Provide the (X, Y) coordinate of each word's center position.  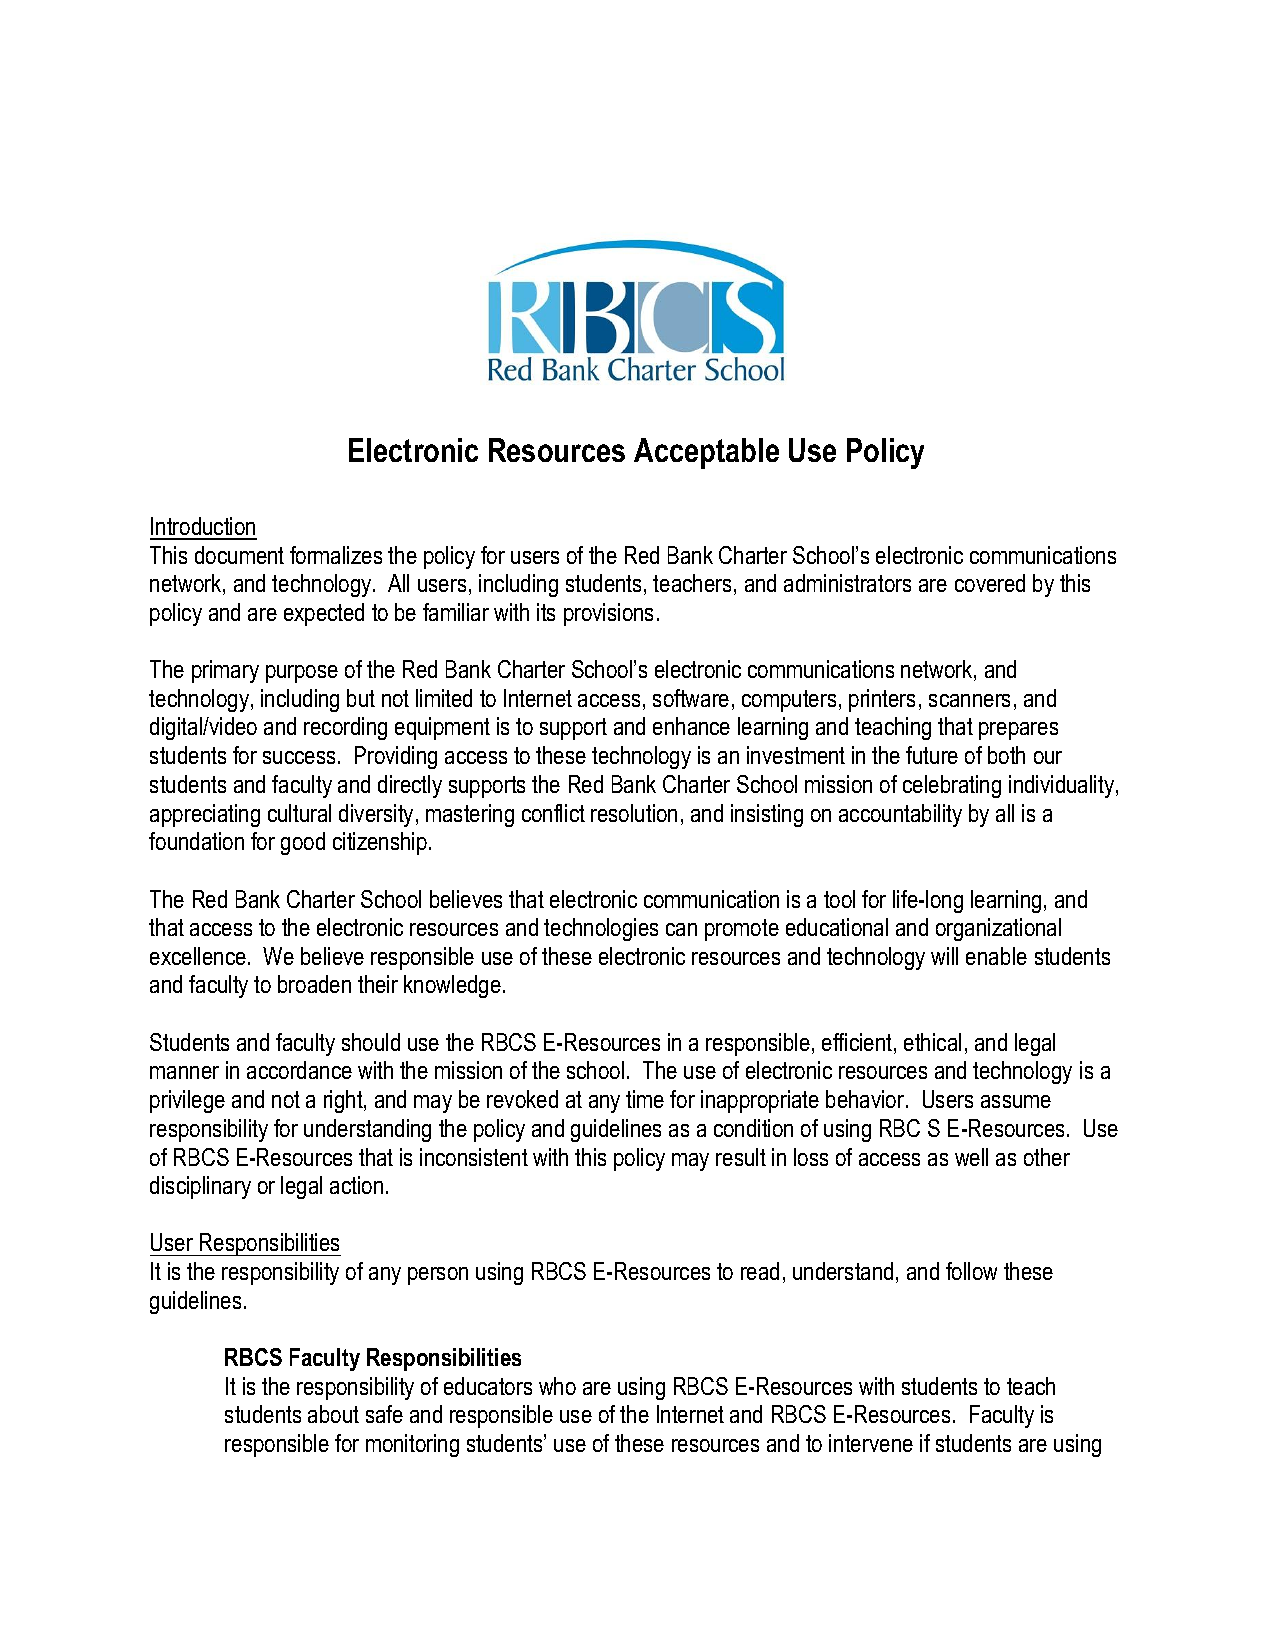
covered (990, 583)
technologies (601, 929)
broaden (314, 984)
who (557, 1386)
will (944, 956)
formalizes (336, 555)
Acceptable (706, 453)
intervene (871, 1443)
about (333, 1414)
